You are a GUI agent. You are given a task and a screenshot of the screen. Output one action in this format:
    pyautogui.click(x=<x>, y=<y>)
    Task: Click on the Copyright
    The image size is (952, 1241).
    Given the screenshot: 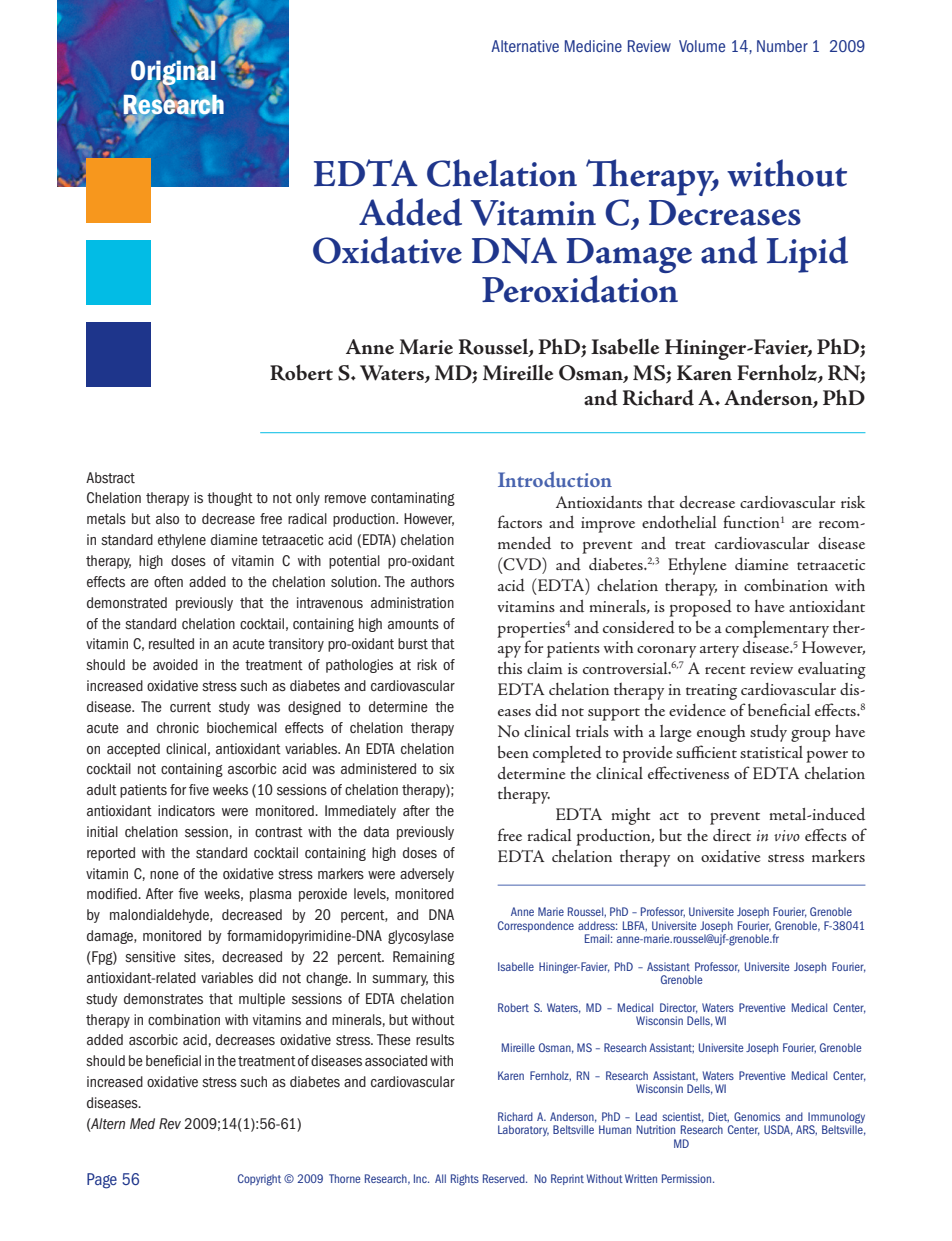 What is the action you would take?
    pyautogui.click(x=259, y=1180)
